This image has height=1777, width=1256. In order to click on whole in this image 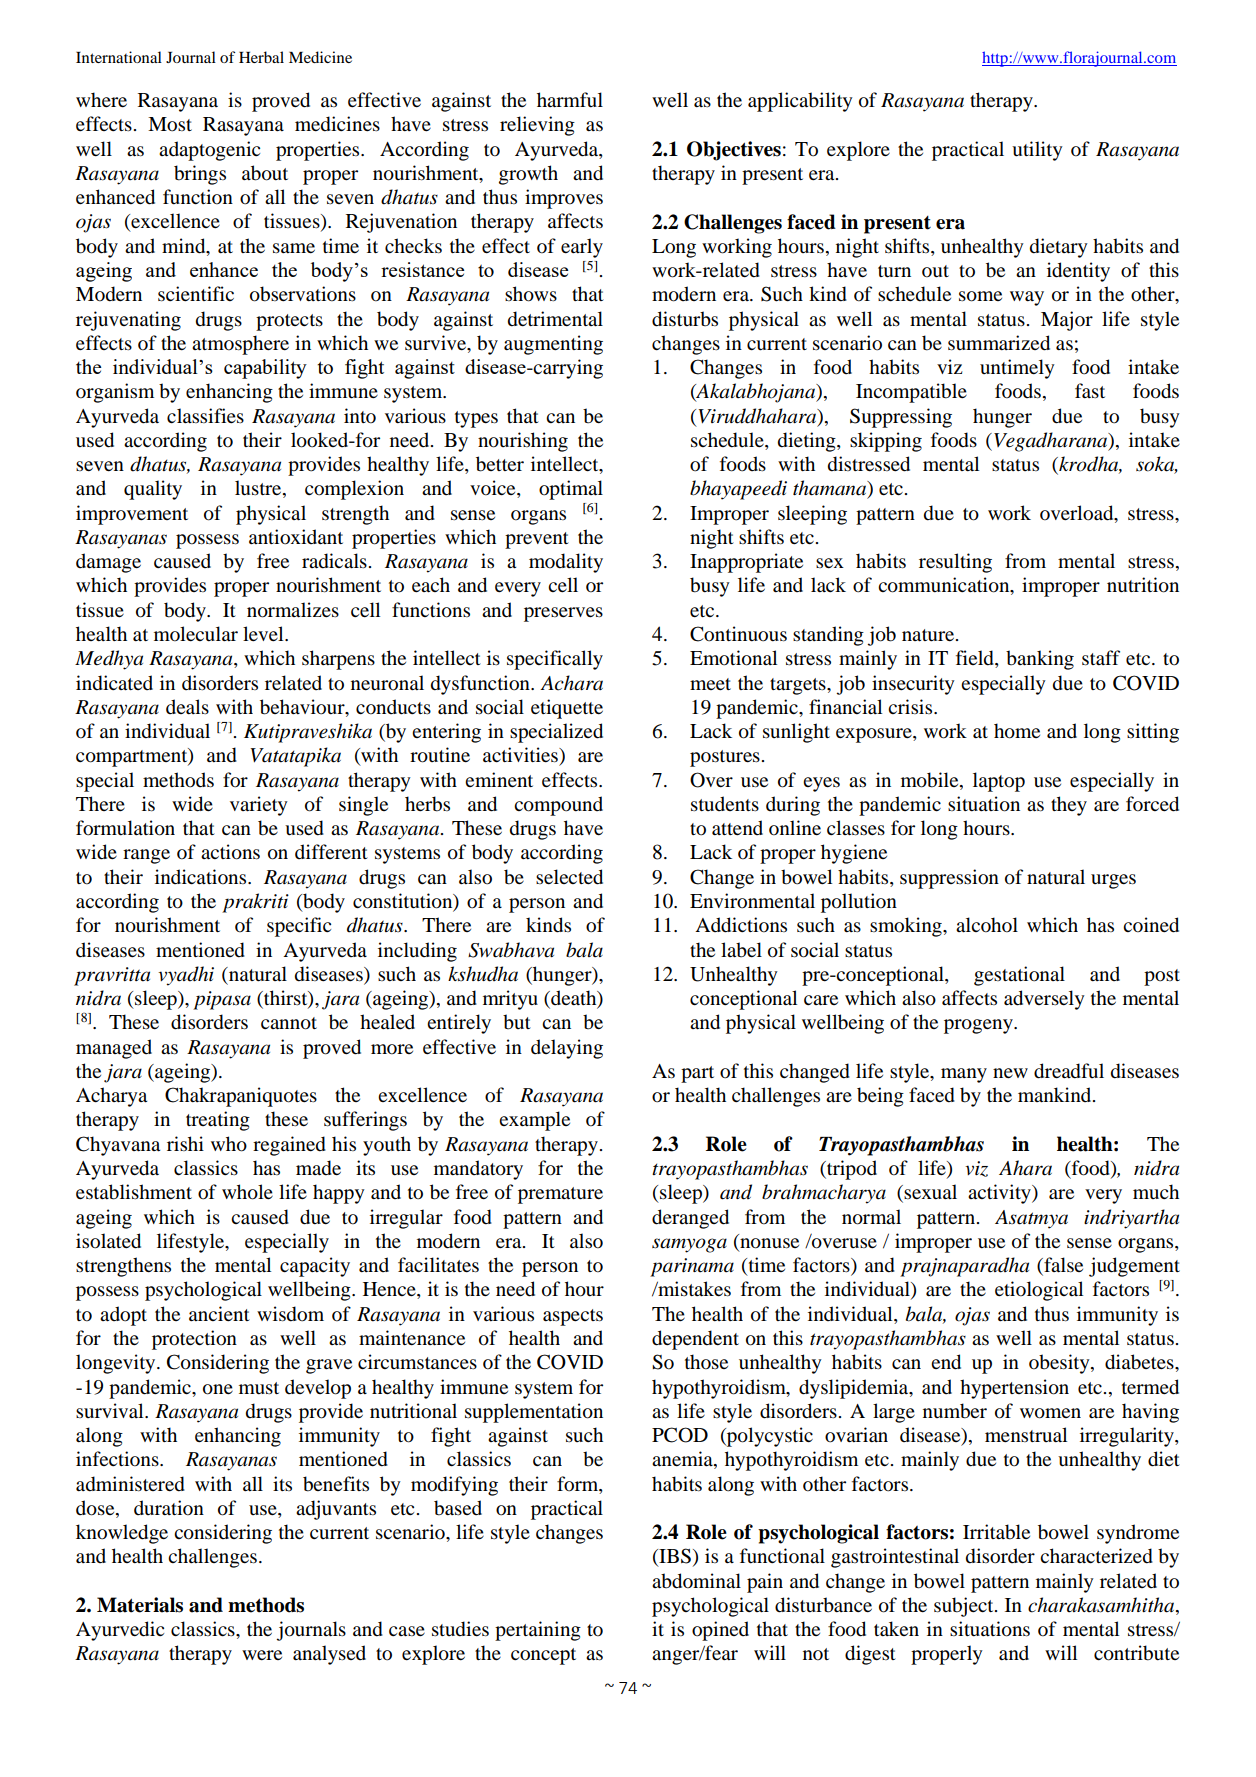, I will do `click(247, 1192)`.
